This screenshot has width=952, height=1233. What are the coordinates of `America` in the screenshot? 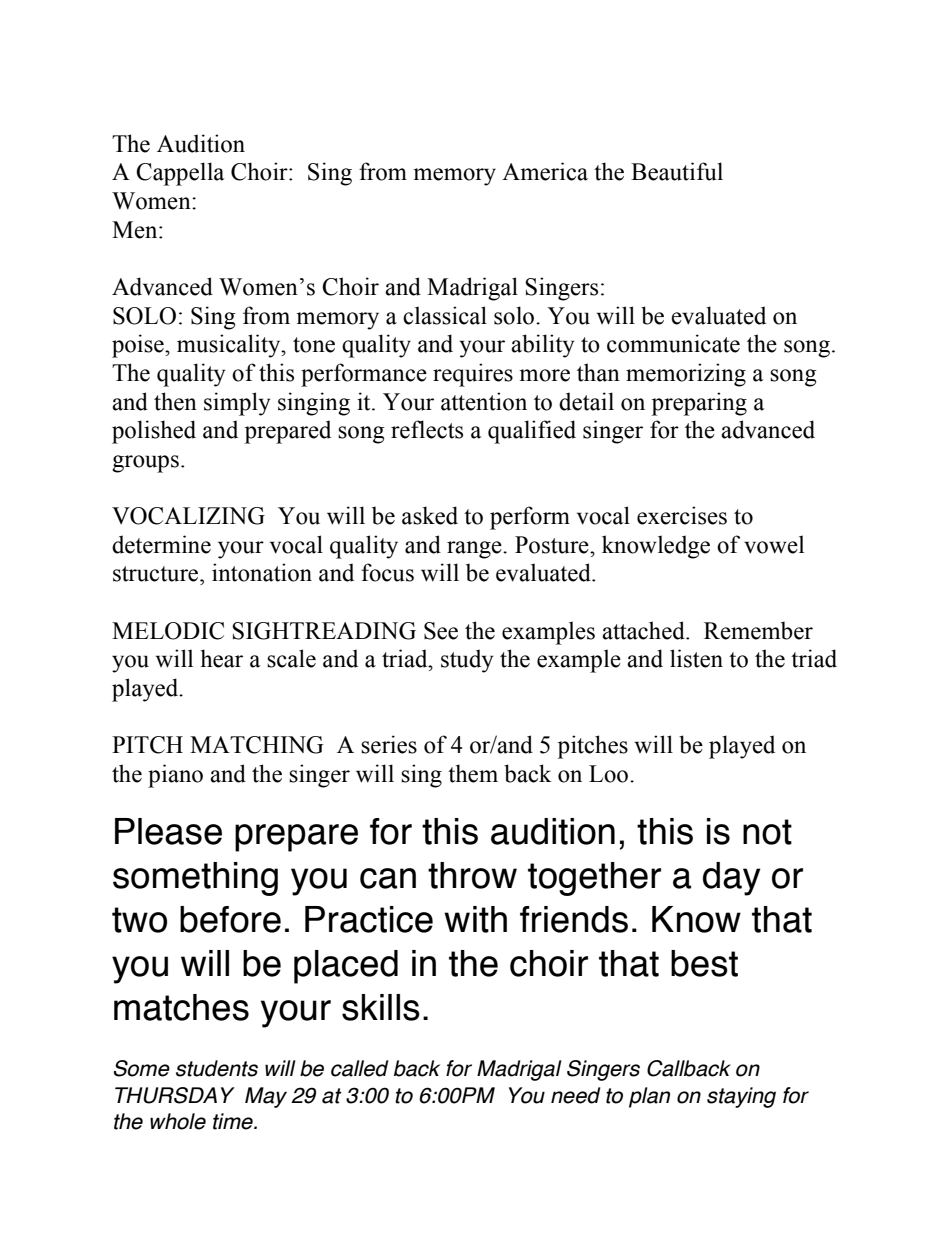 It's located at (545, 171).
